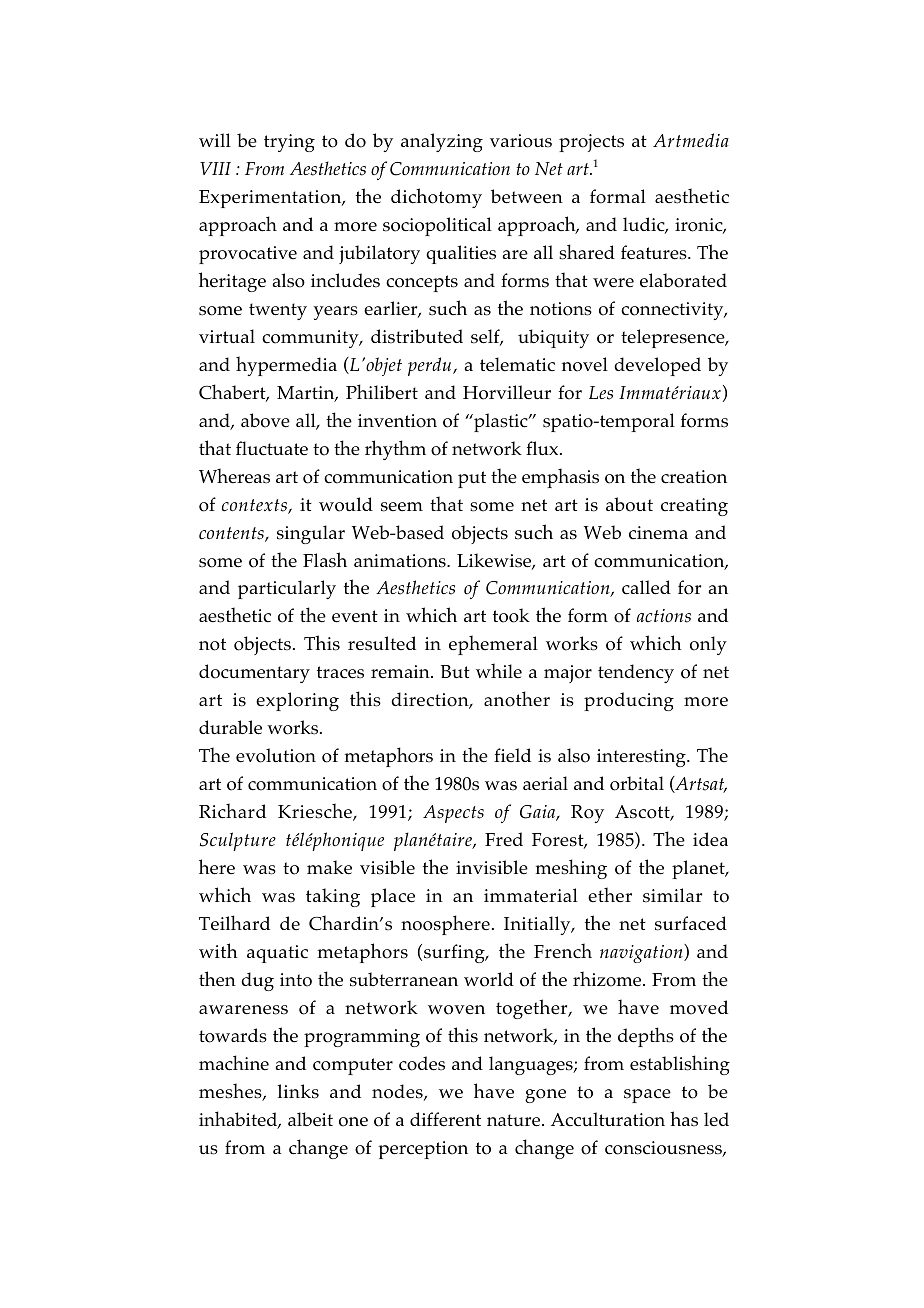  Describe the element at coordinates (629, 504) in the screenshot. I see `about` at that location.
